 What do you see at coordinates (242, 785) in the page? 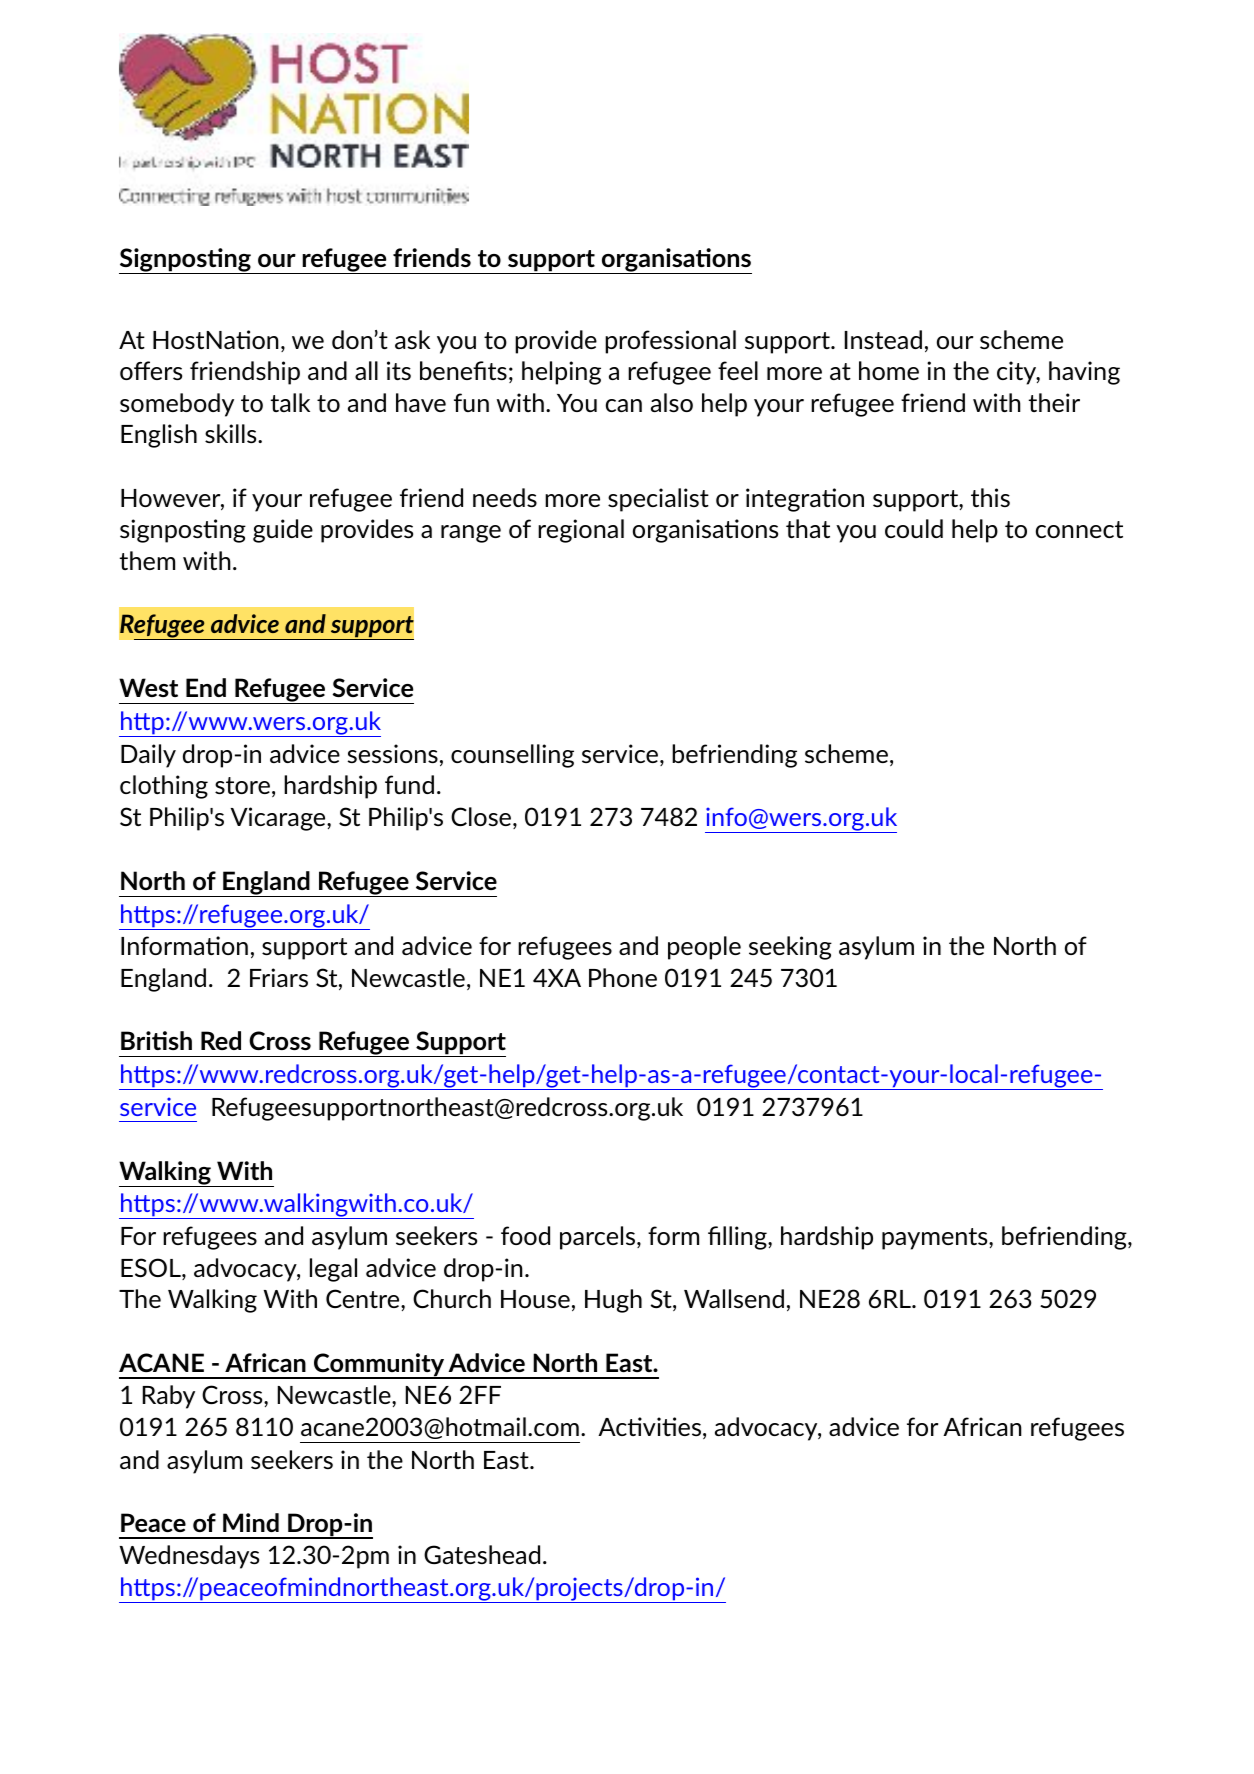
I see `store` at bounding box center [242, 785].
